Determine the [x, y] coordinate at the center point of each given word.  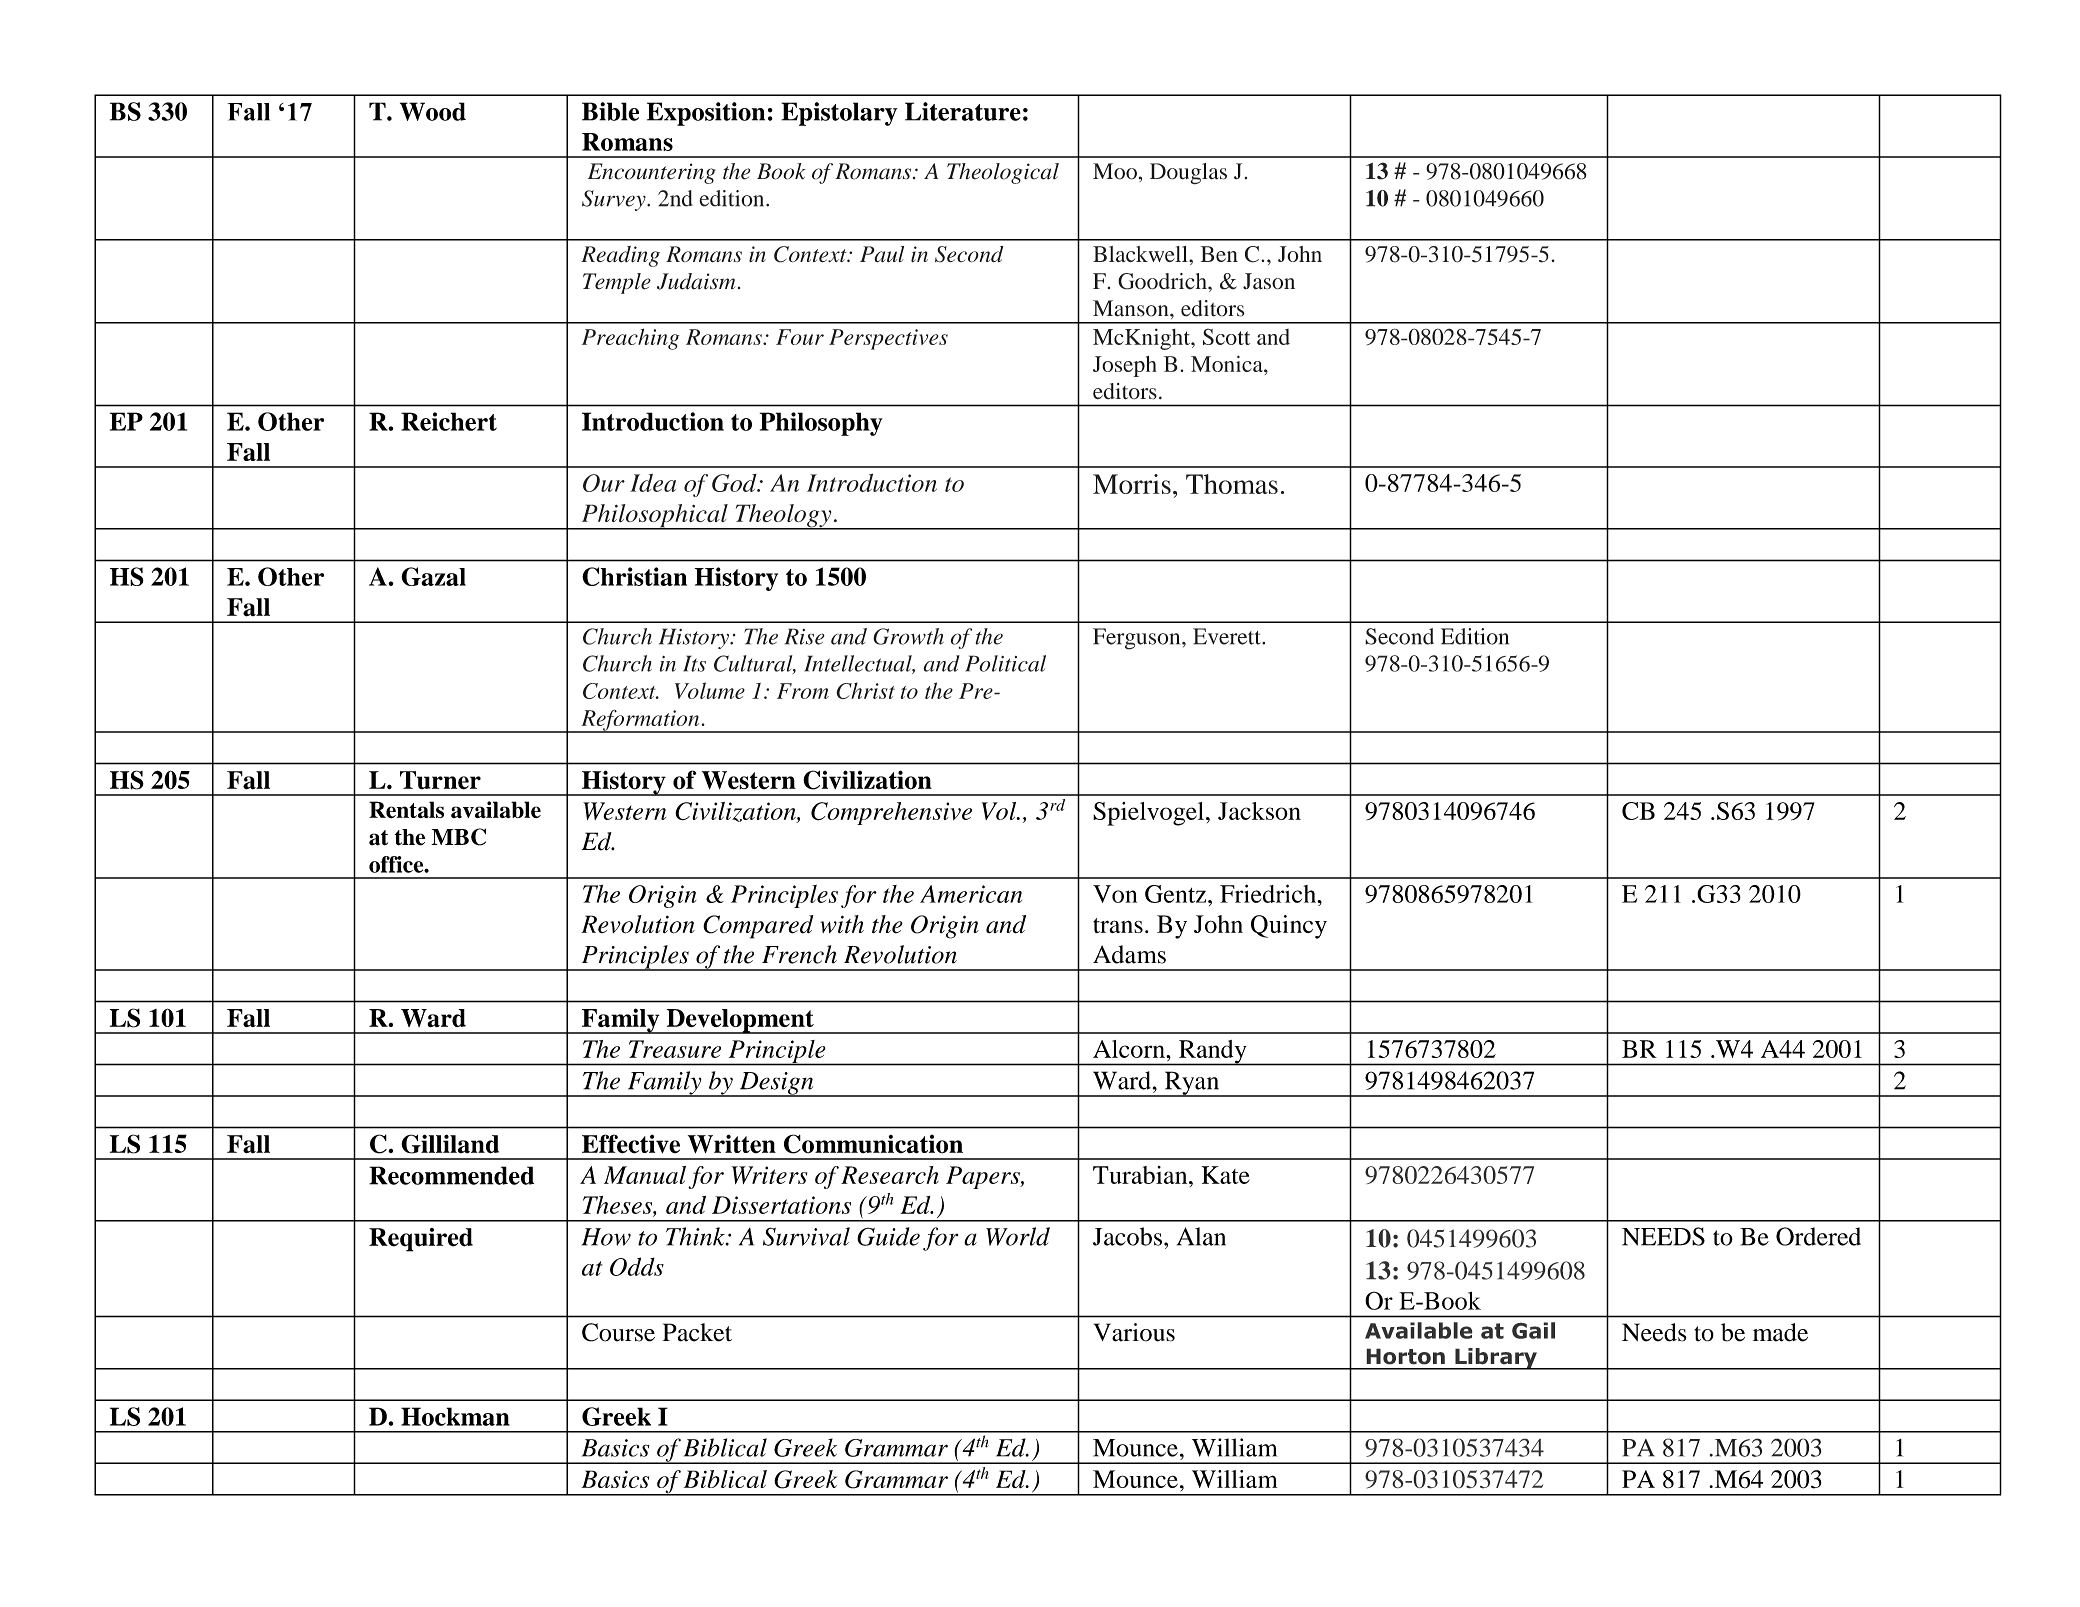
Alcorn [1130, 1049]
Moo [1115, 171]
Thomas [1232, 484]
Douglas [1188, 174]
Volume [710, 690]
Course [618, 1332]
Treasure [675, 1049]
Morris [1132, 484]
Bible [610, 111]
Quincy [1289, 927]
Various [1134, 1332]
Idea [653, 483]
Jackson [1259, 811]
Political [1005, 663]
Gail [1533, 1330]
